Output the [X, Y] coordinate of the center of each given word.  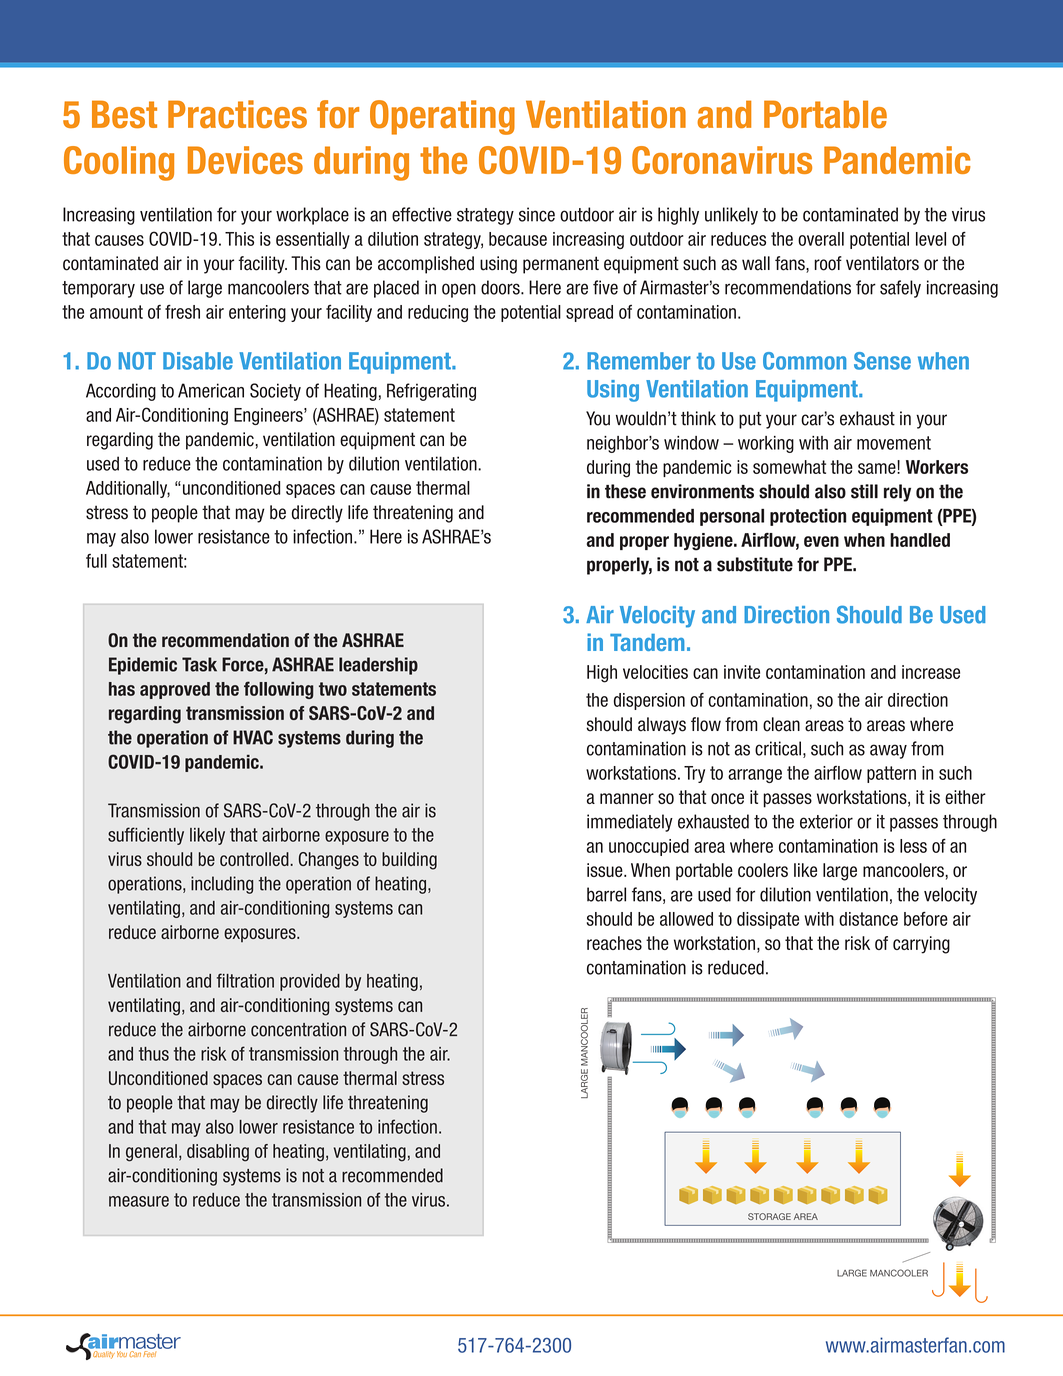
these [625, 491]
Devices [245, 160]
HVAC [253, 737]
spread [589, 313]
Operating [442, 117]
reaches [614, 943]
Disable [198, 361]
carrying [921, 945]
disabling [218, 1153]
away [888, 751]
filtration [245, 980]
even [821, 541]
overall [821, 239]
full [96, 561]
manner [627, 798]
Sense [882, 361]
